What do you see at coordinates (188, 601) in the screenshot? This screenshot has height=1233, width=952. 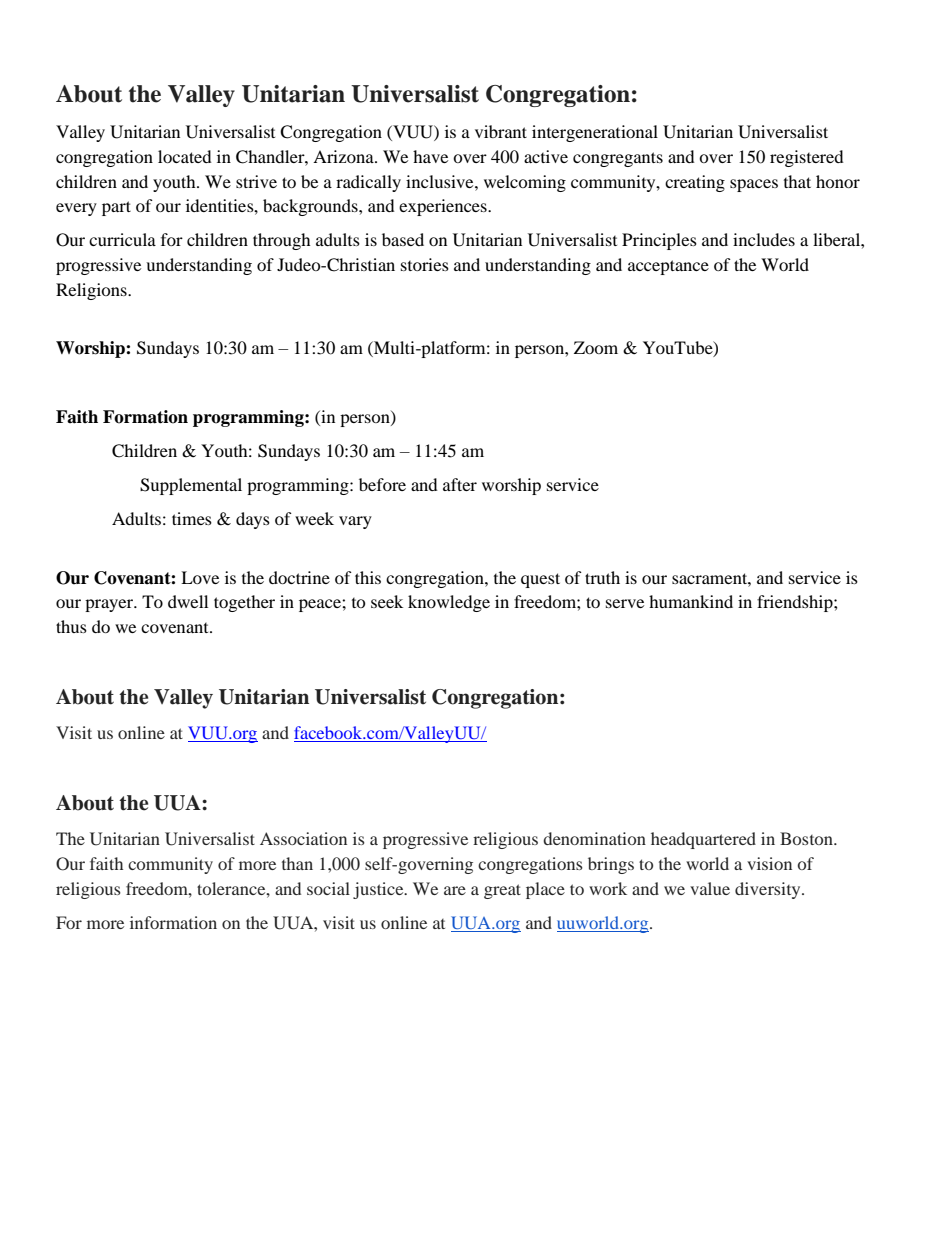 I see `dwell` at bounding box center [188, 601].
